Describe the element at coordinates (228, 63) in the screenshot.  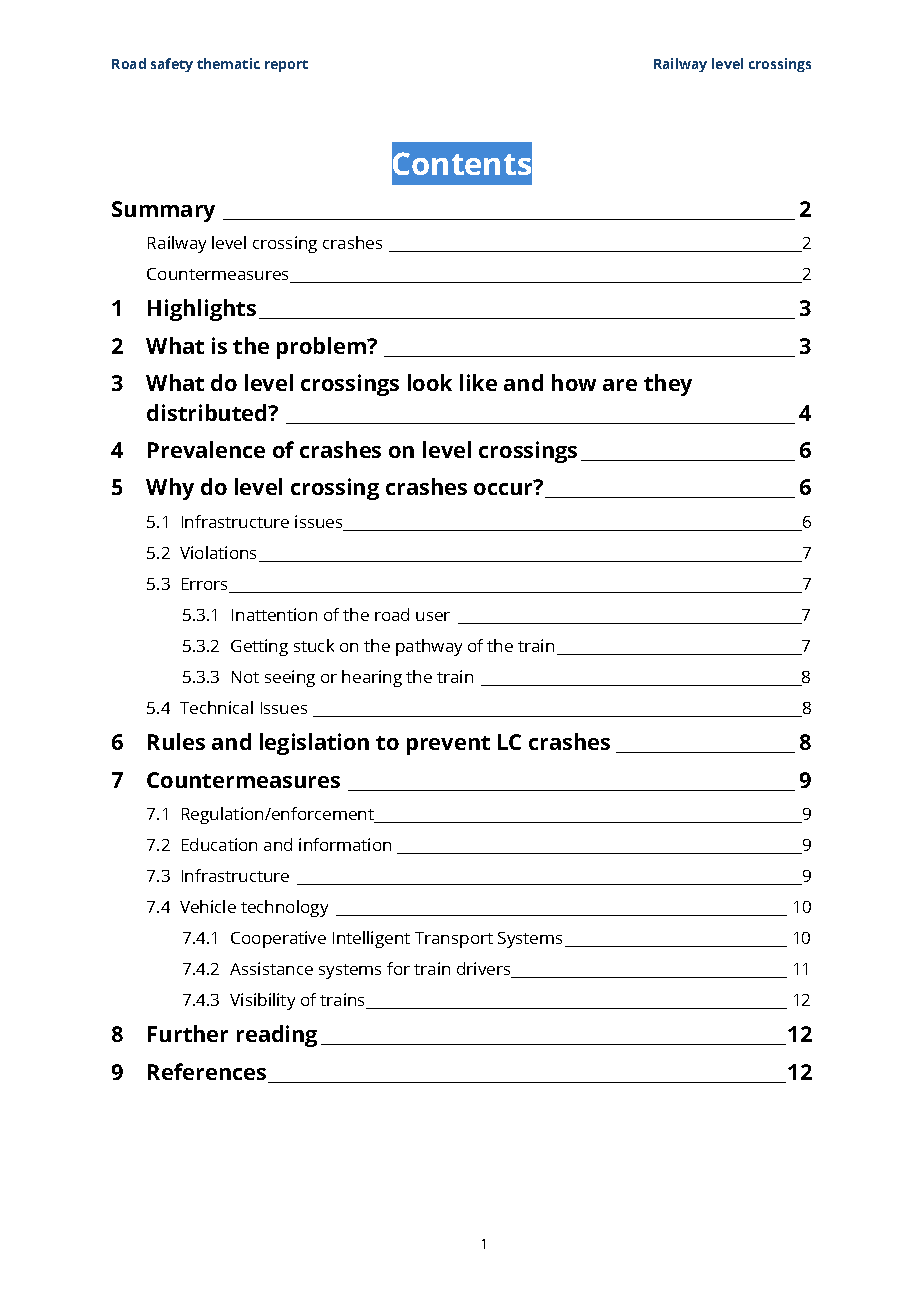
I see `thematic` at that location.
